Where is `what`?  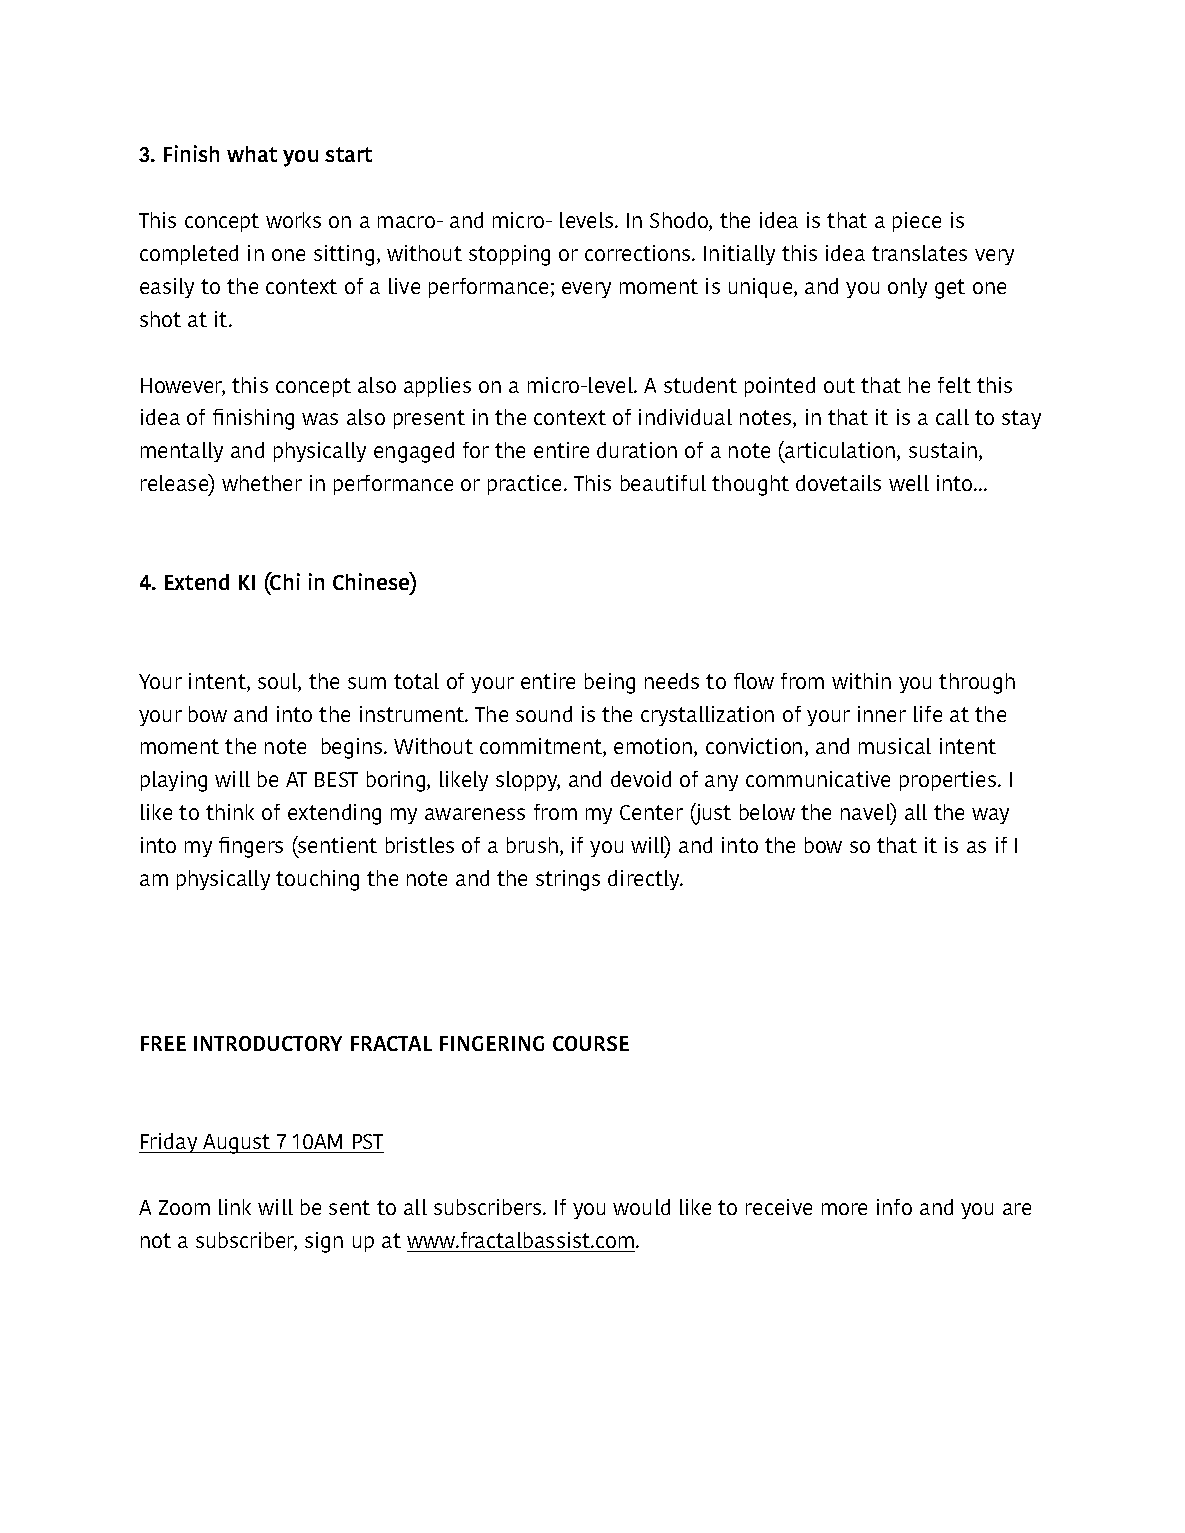 what is located at coordinates (252, 154).
